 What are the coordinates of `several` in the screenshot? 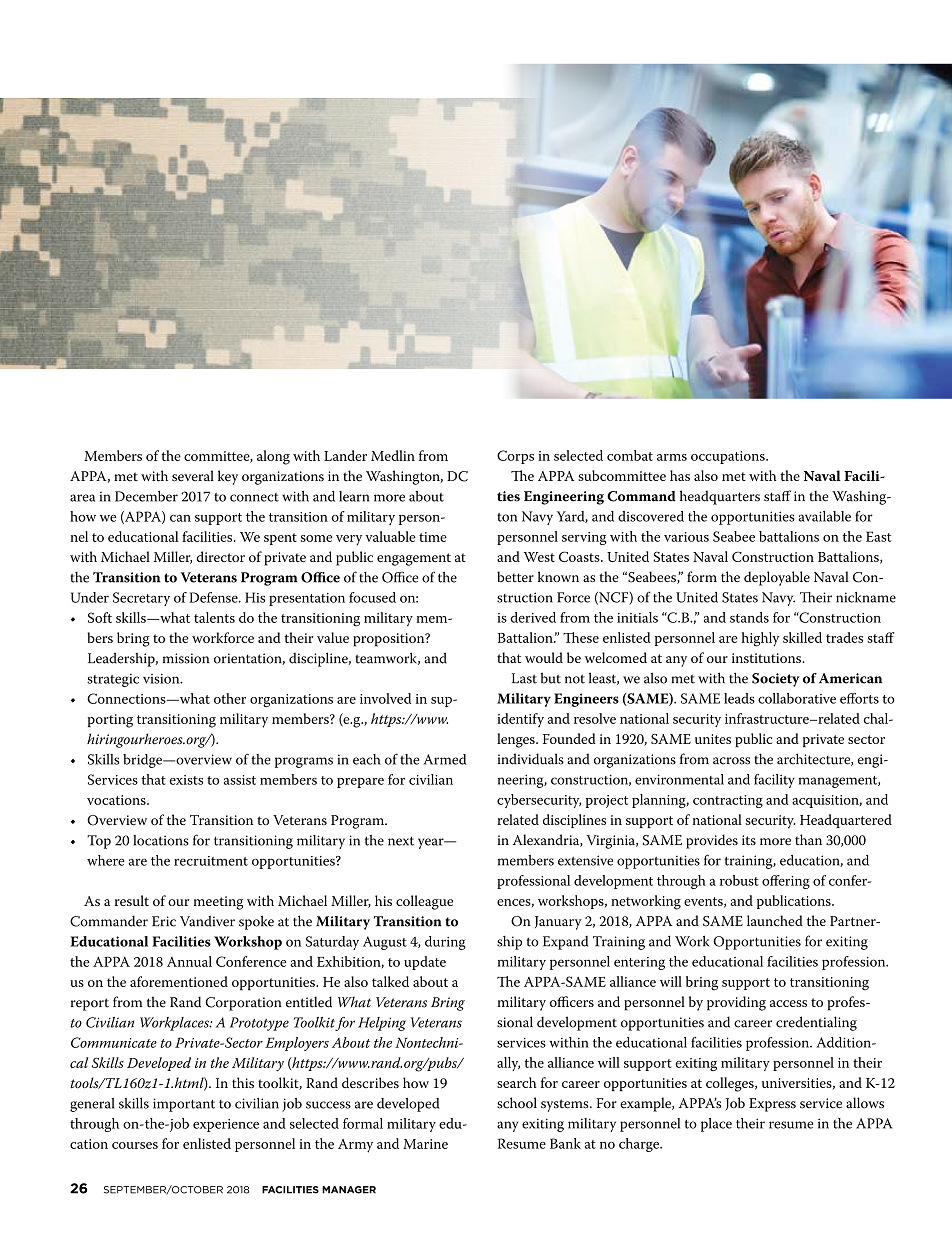 It's located at (193, 476).
